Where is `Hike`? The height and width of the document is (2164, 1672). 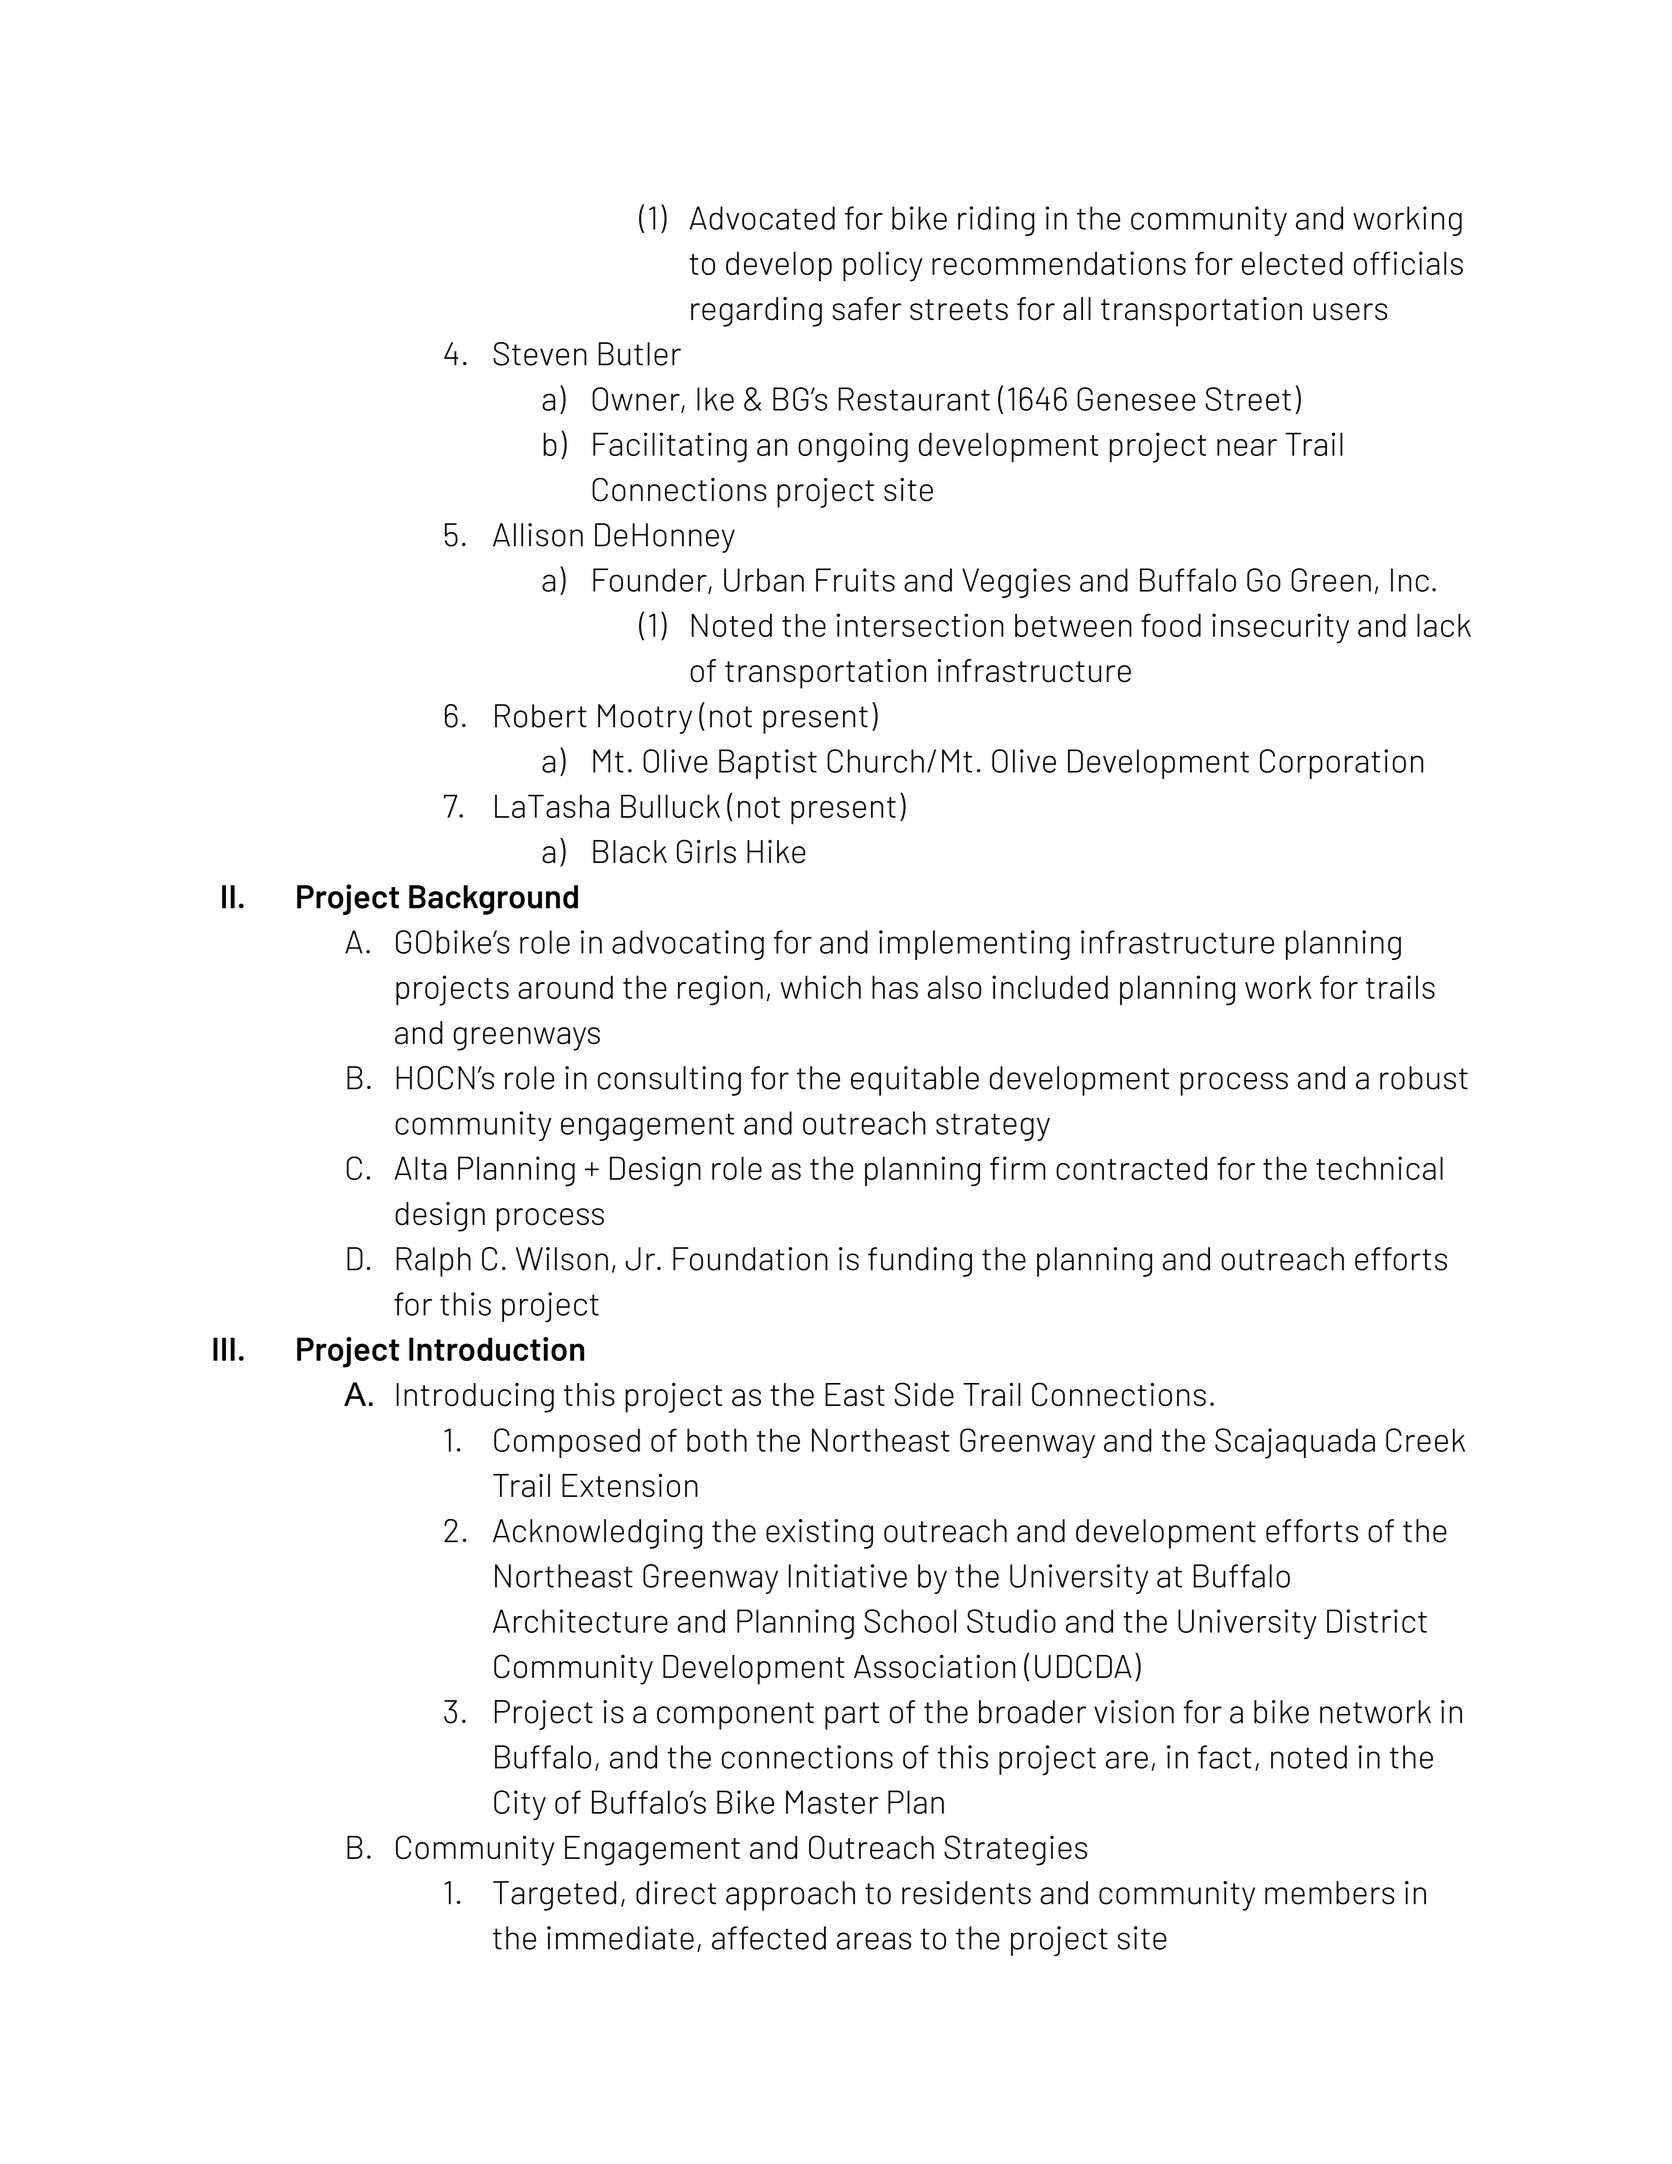
Hike is located at coordinates (776, 852).
